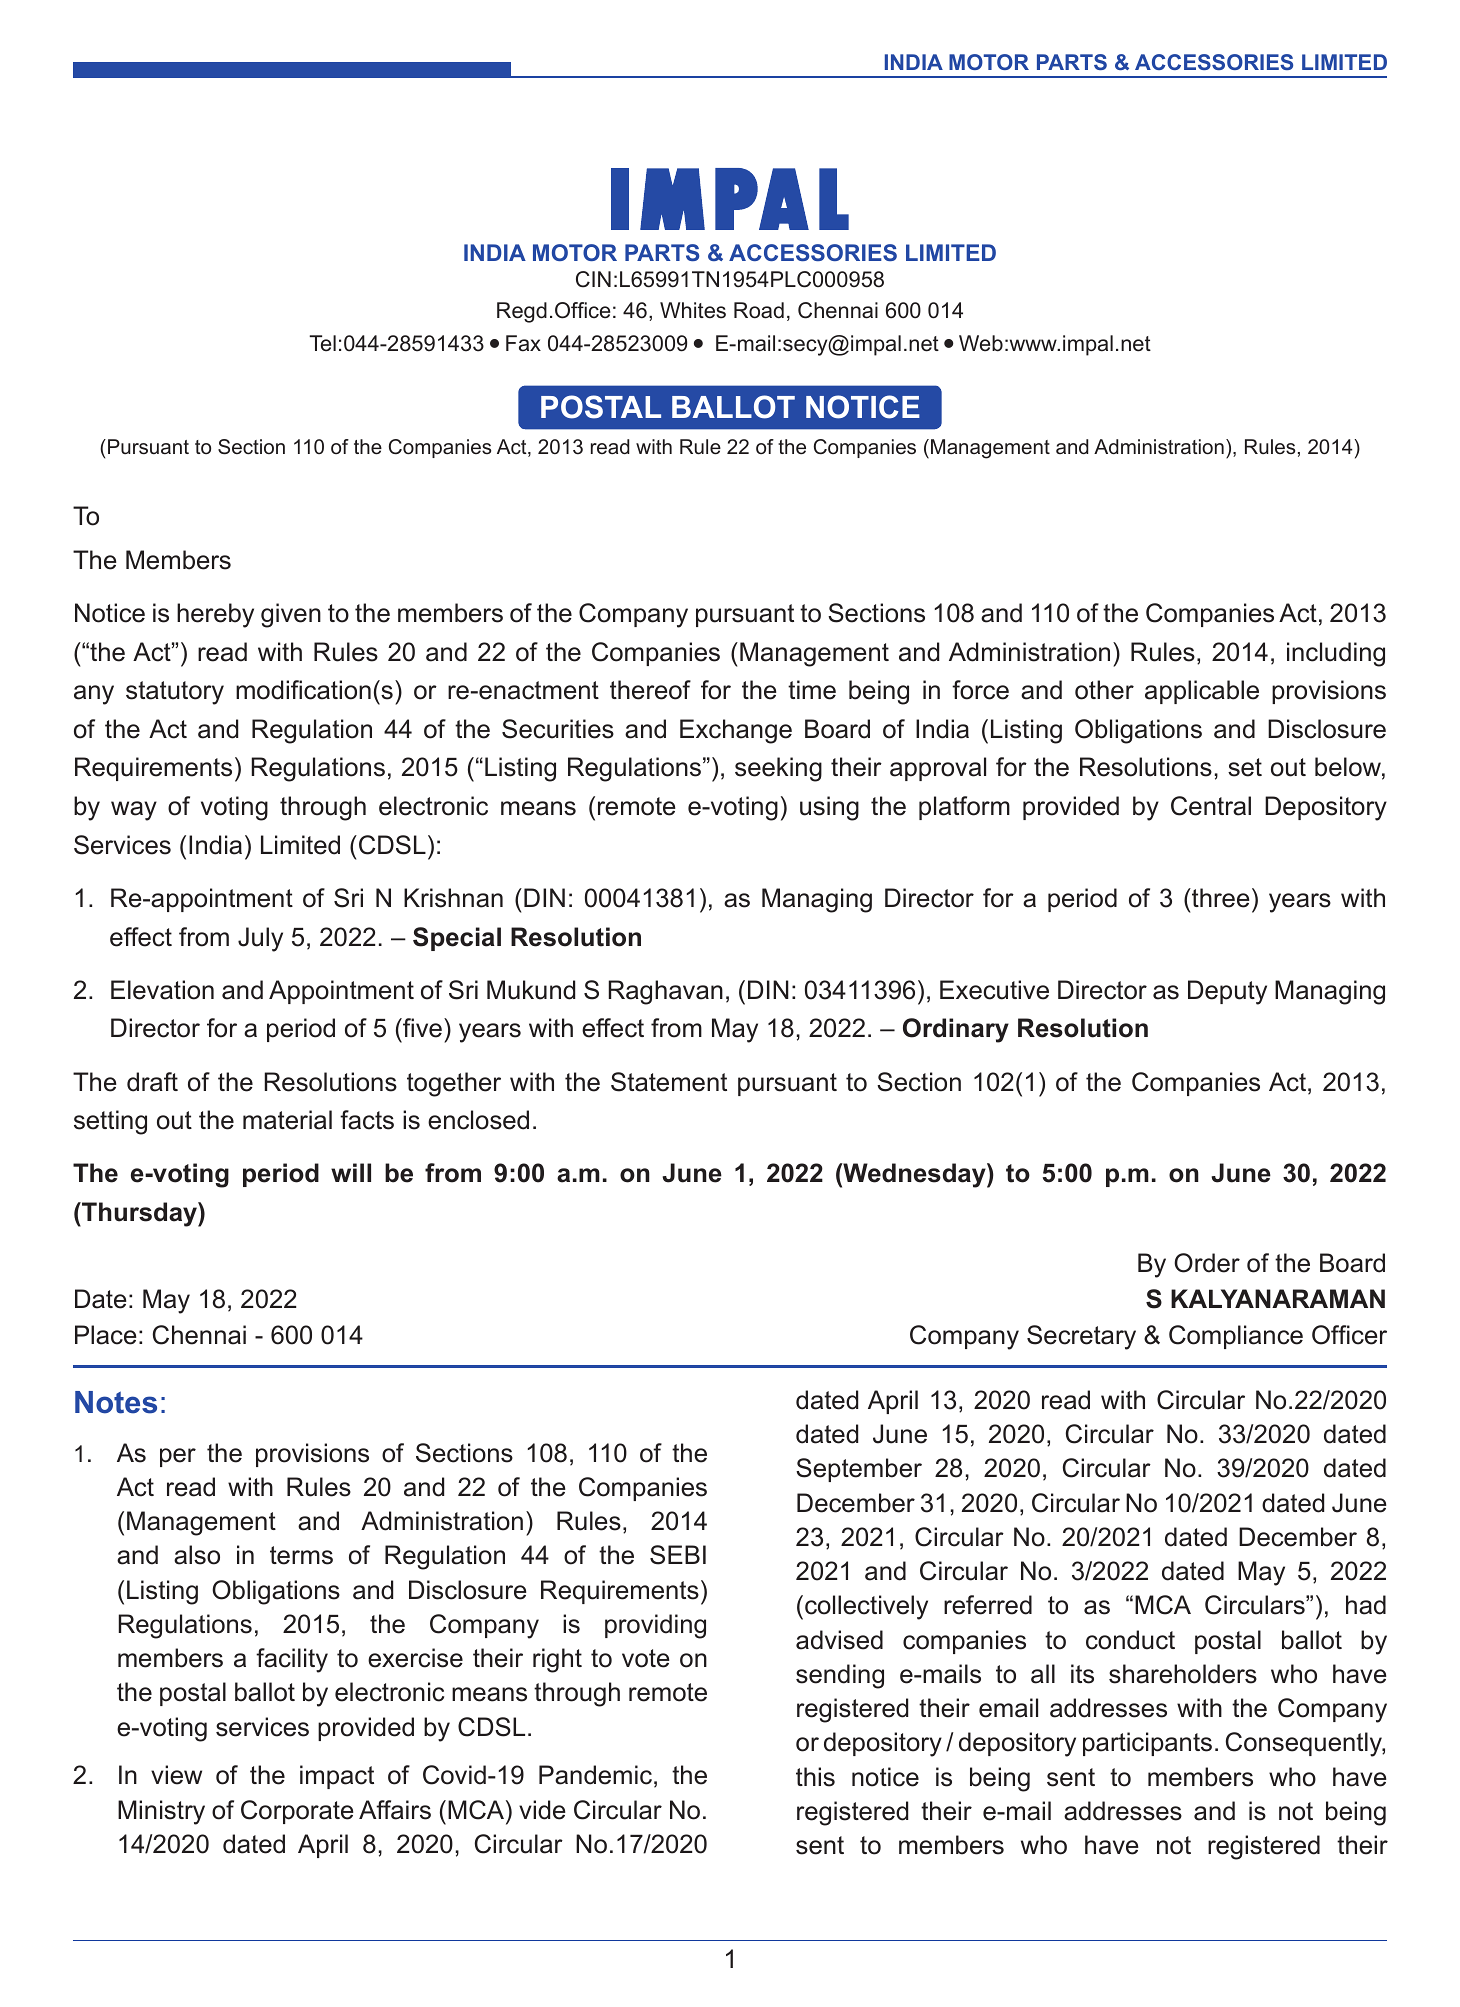  Describe the element at coordinates (1336, 654) in the screenshot. I see `including` at that location.
